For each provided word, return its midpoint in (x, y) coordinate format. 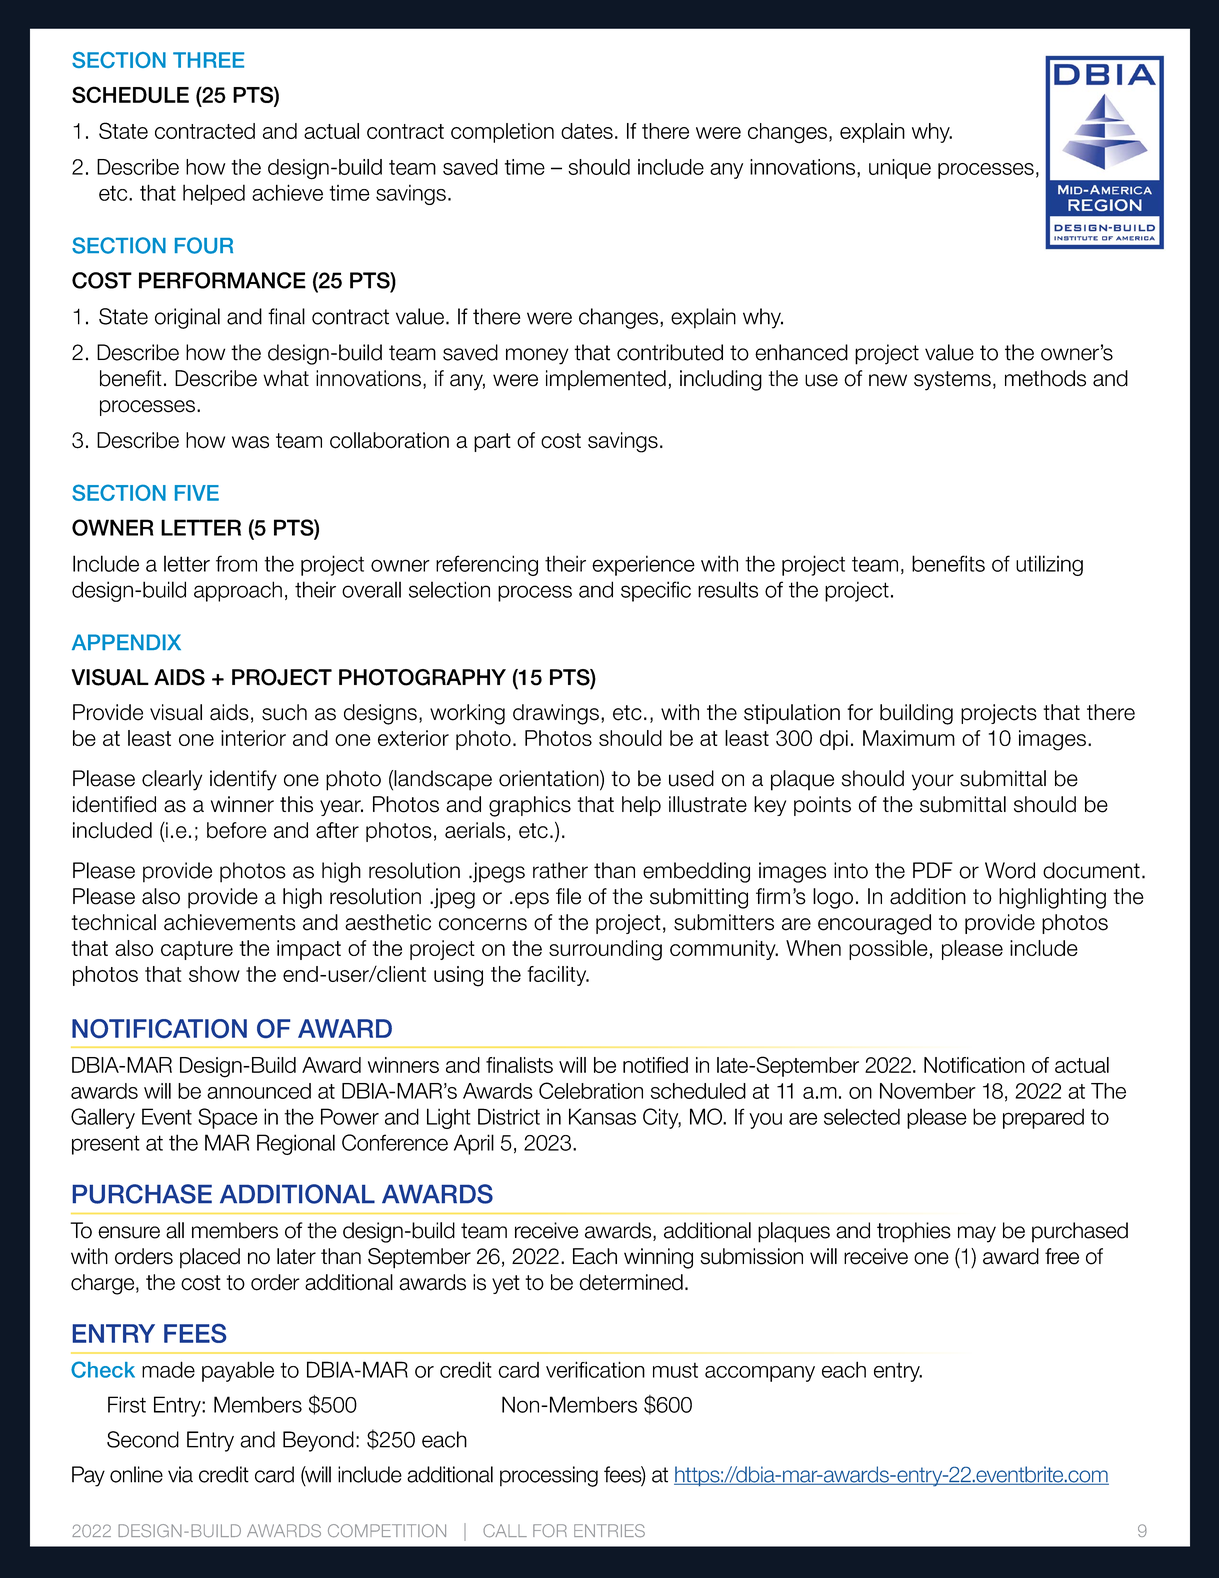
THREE (208, 60)
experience (643, 565)
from (236, 563)
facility (558, 976)
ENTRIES (609, 1531)
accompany (760, 1374)
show (214, 974)
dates (587, 131)
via (180, 1474)
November (928, 1091)
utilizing (1049, 565)
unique (900, 169)
